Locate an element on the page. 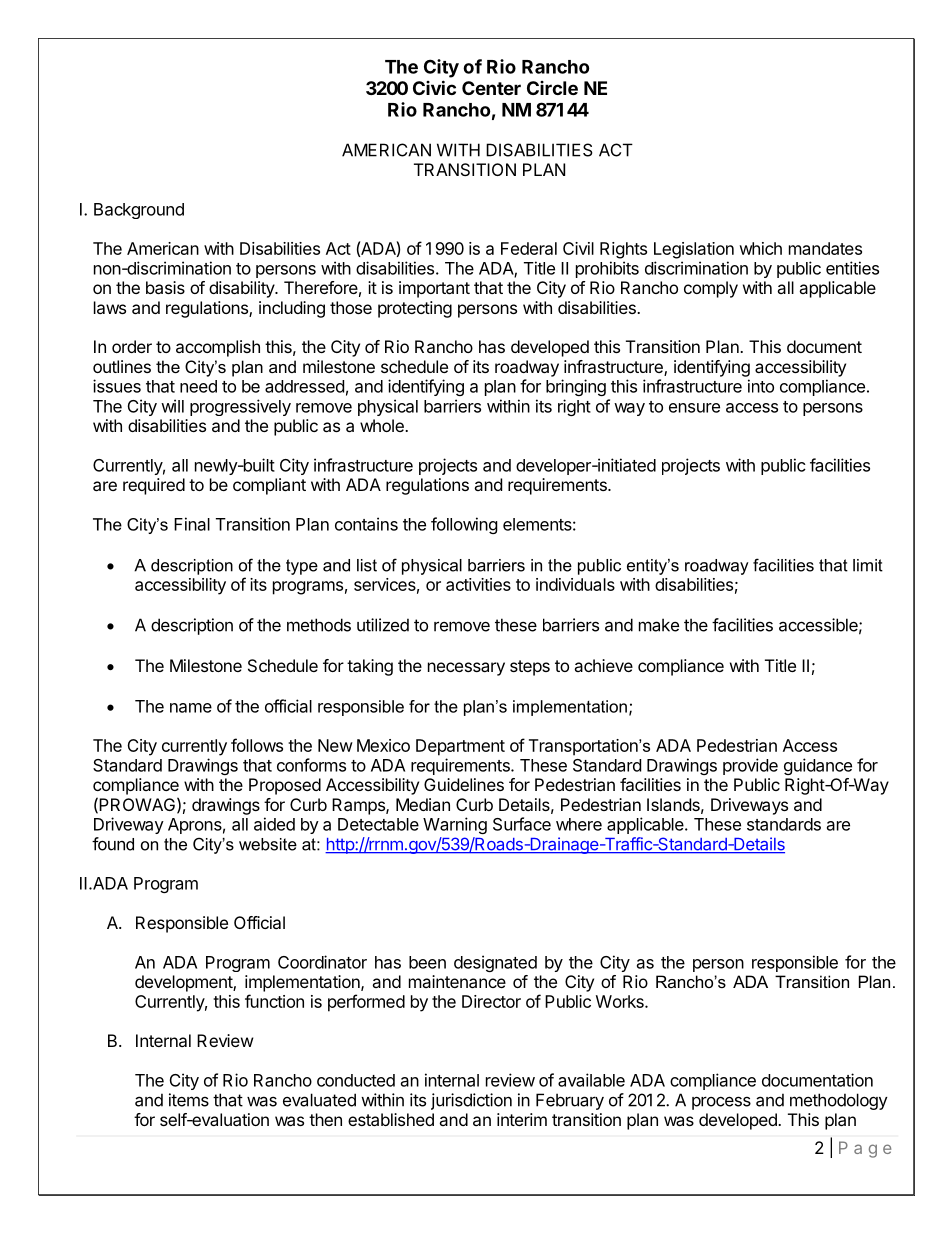 Image resolution: width=952 pixels, height=1233 pixels. process is located at coordinates (721, 1103).
